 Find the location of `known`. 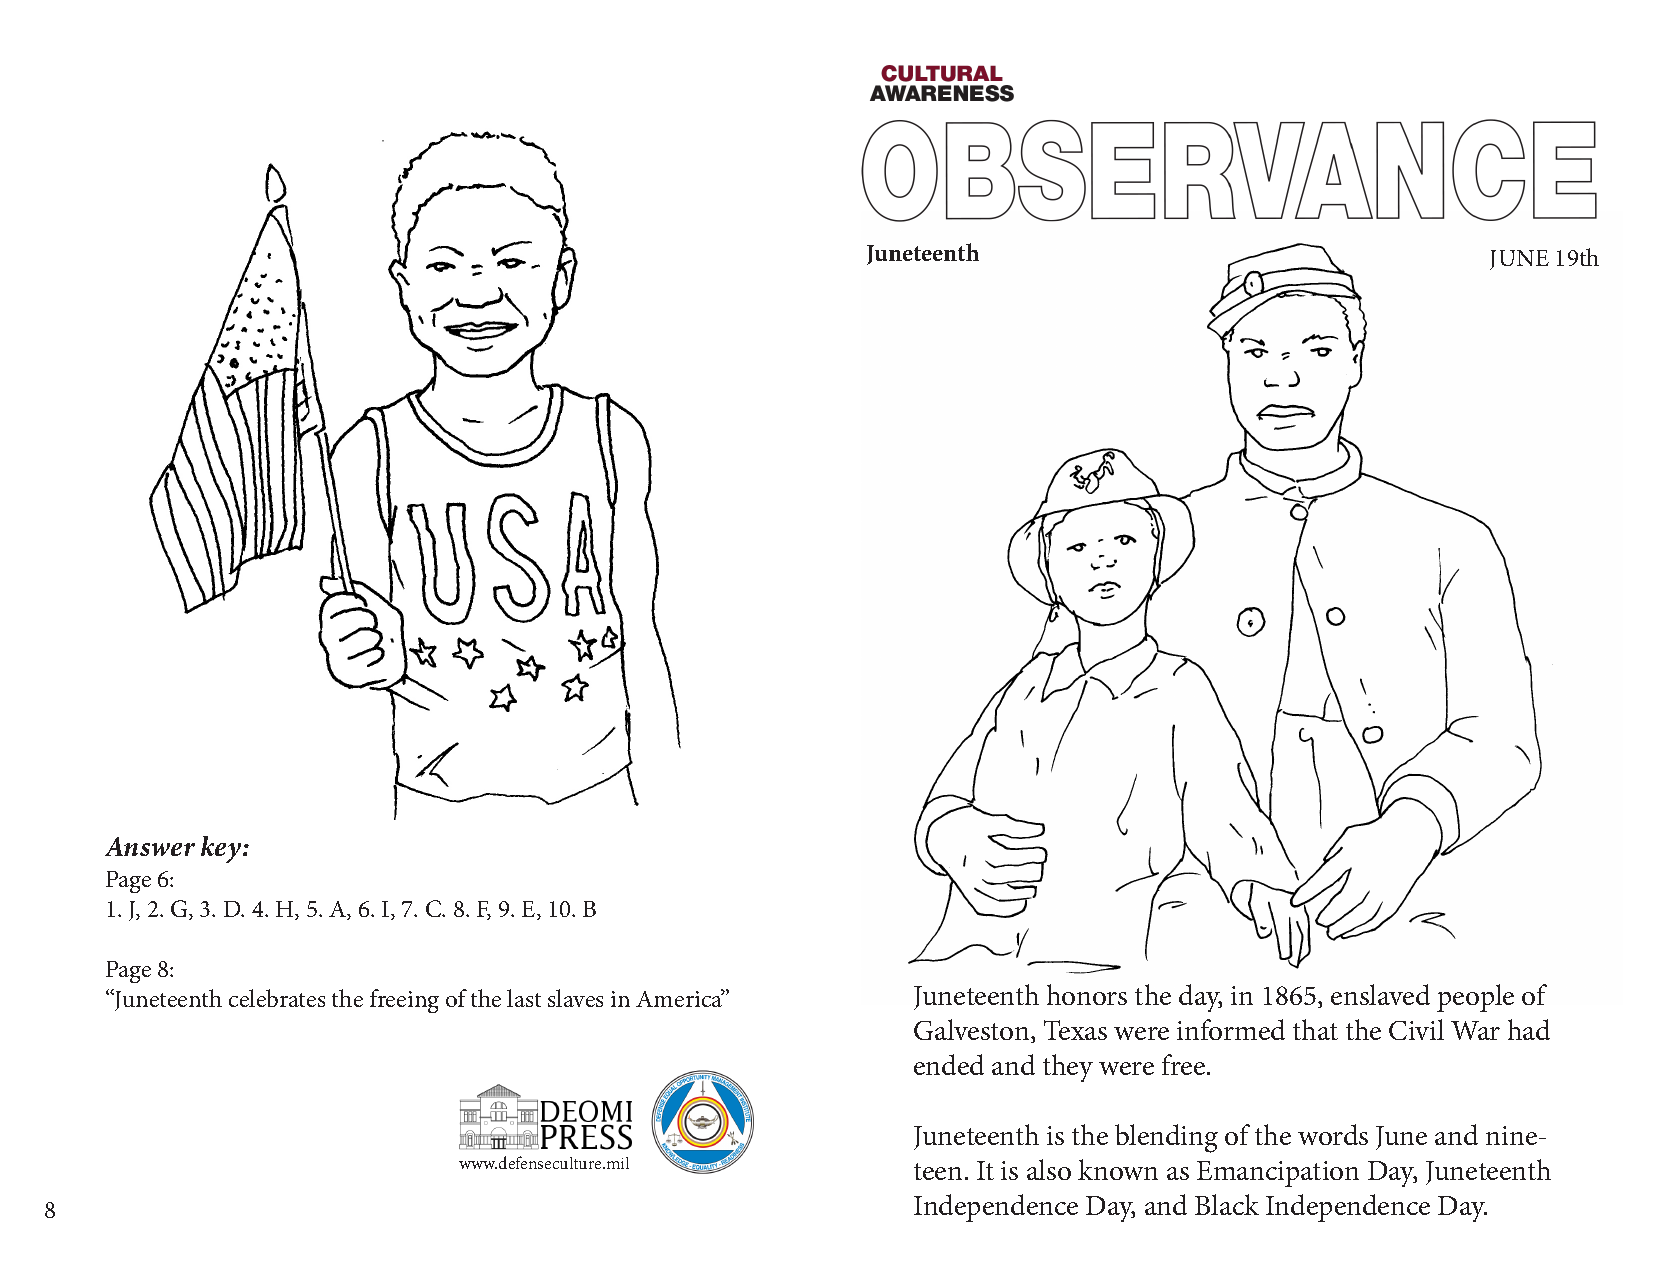

known is located at coordinates (1118, 1169).
